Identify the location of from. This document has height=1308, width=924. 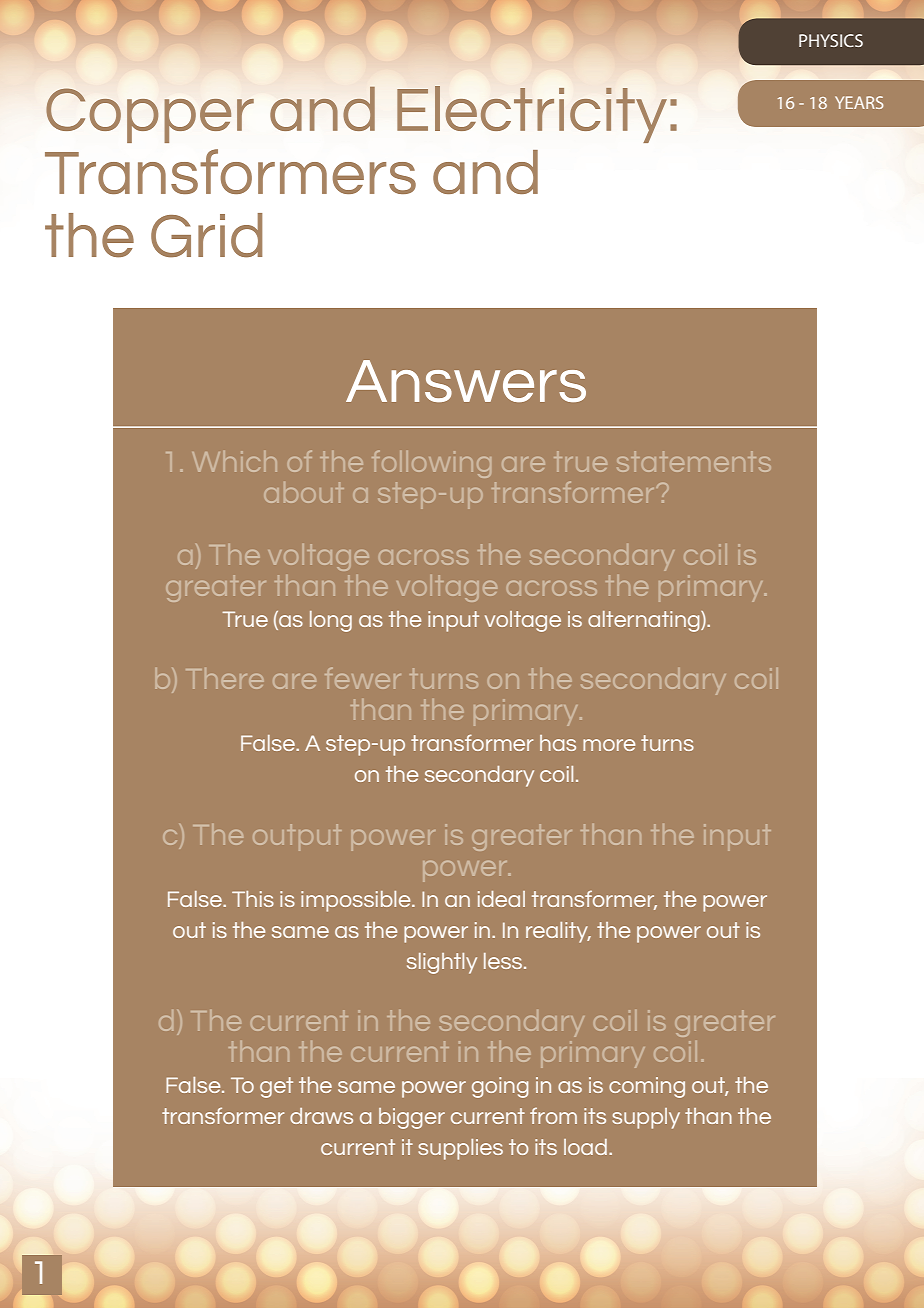
(553, 1115).
